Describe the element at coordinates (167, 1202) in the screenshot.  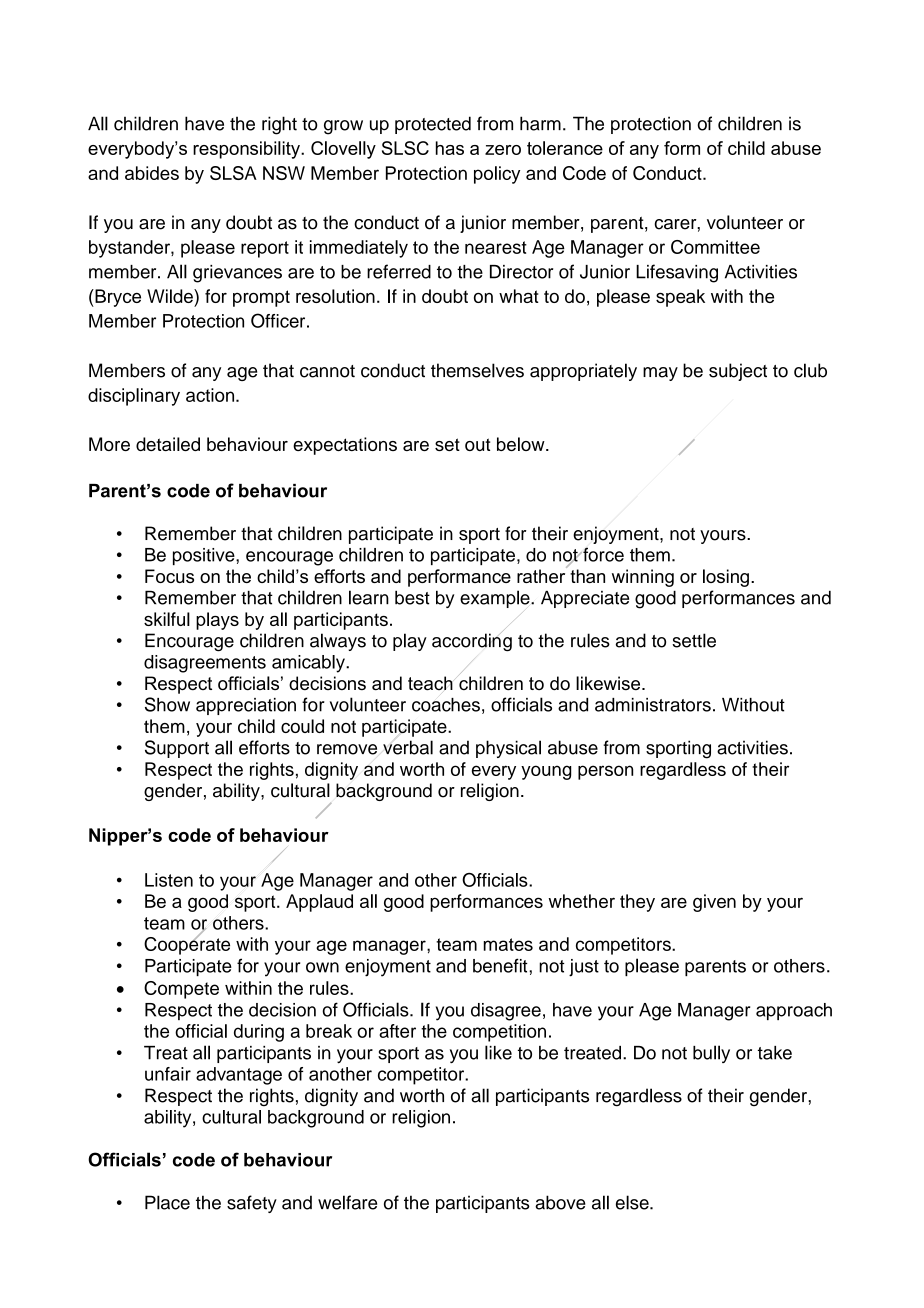
I see `Place` at that location.
